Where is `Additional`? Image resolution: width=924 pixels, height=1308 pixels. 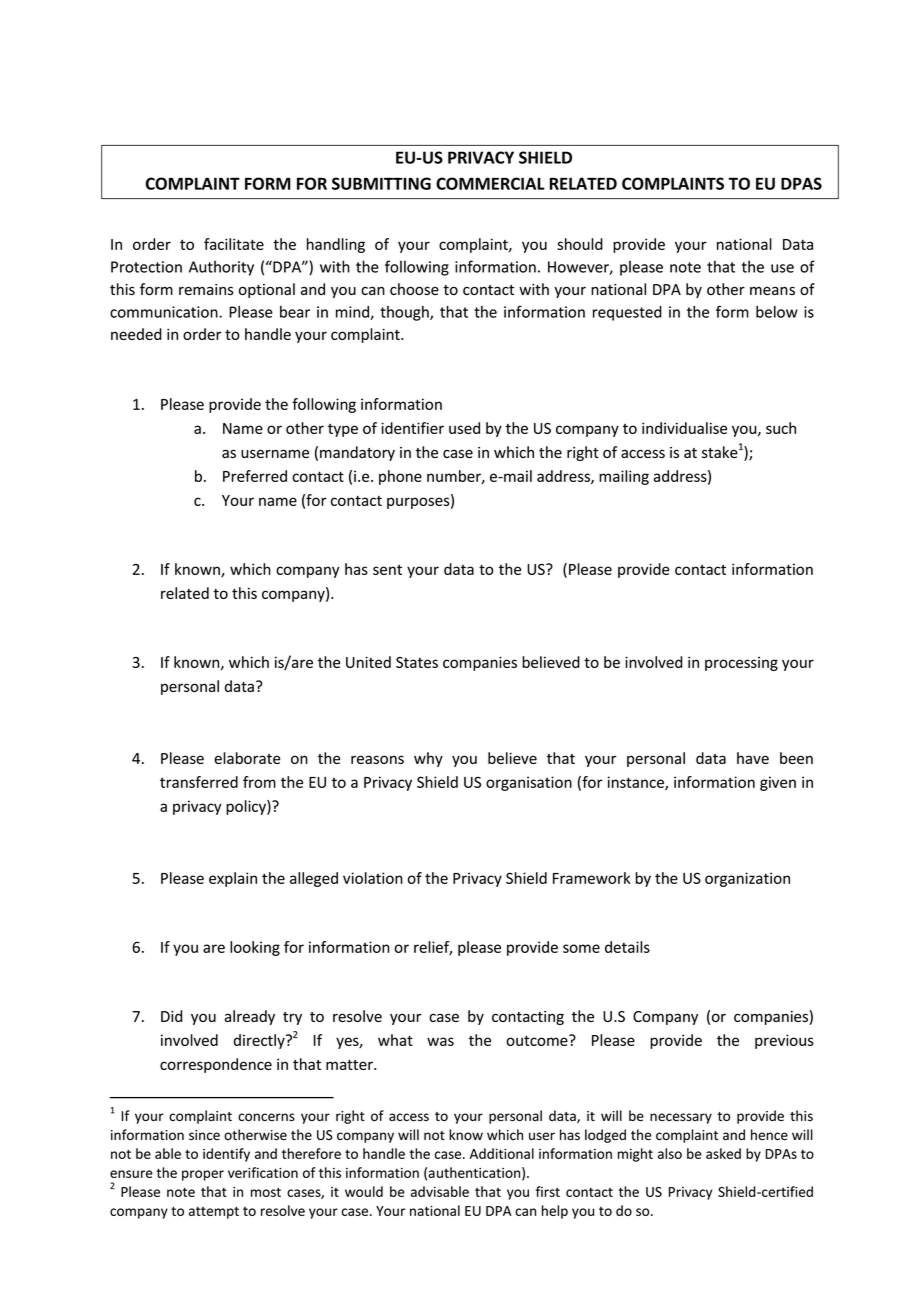 Additional is located at coordinates (501, 1153).
